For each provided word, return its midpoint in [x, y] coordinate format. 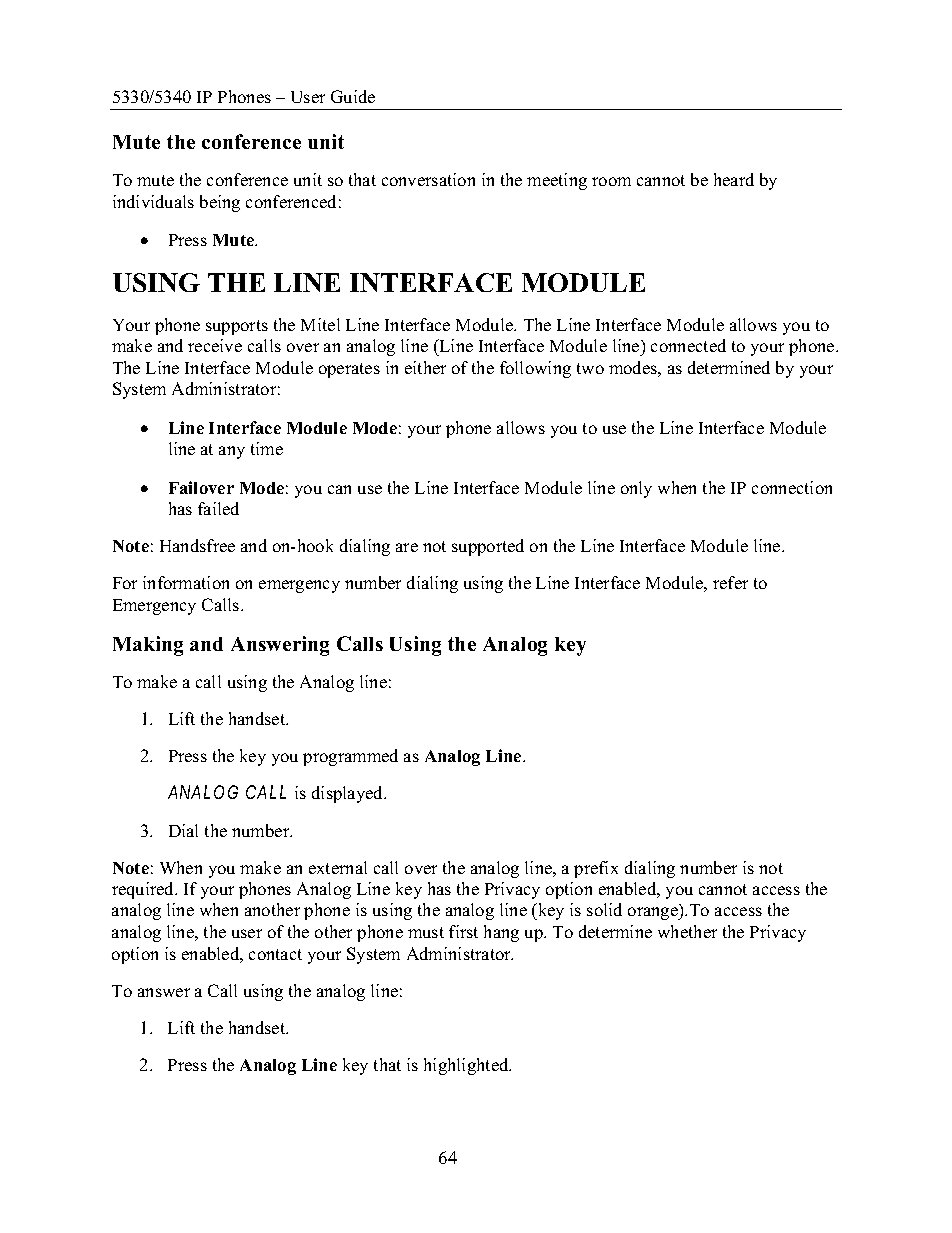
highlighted [467, 1066]
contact [275, 954]
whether [687, 931]
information [186, 582]
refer [730, 582]
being [220, 203]
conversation [428, 179]
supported [488, 547]
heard [734, 179]
